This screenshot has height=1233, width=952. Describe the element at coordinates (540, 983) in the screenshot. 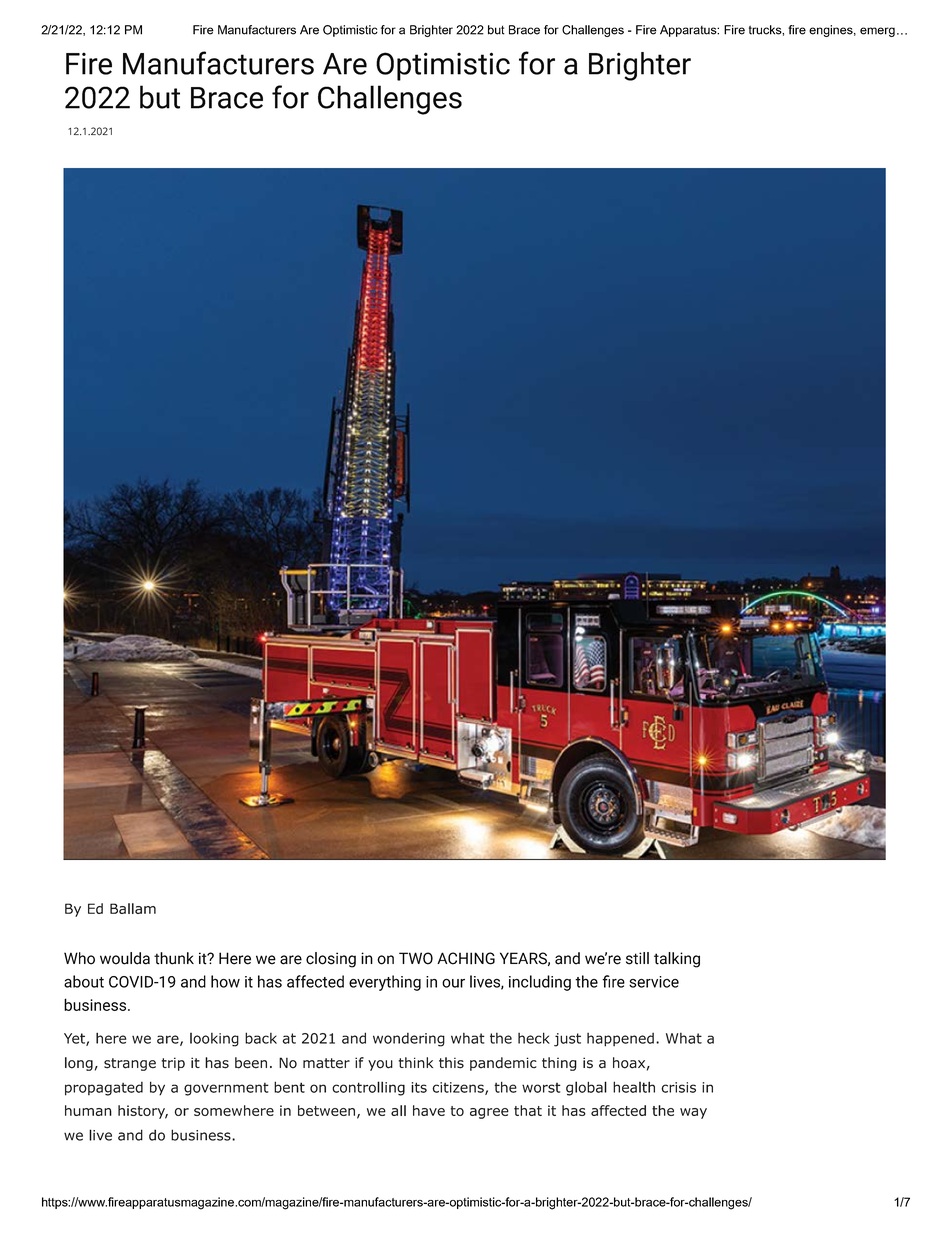

I see `including` at that location.
